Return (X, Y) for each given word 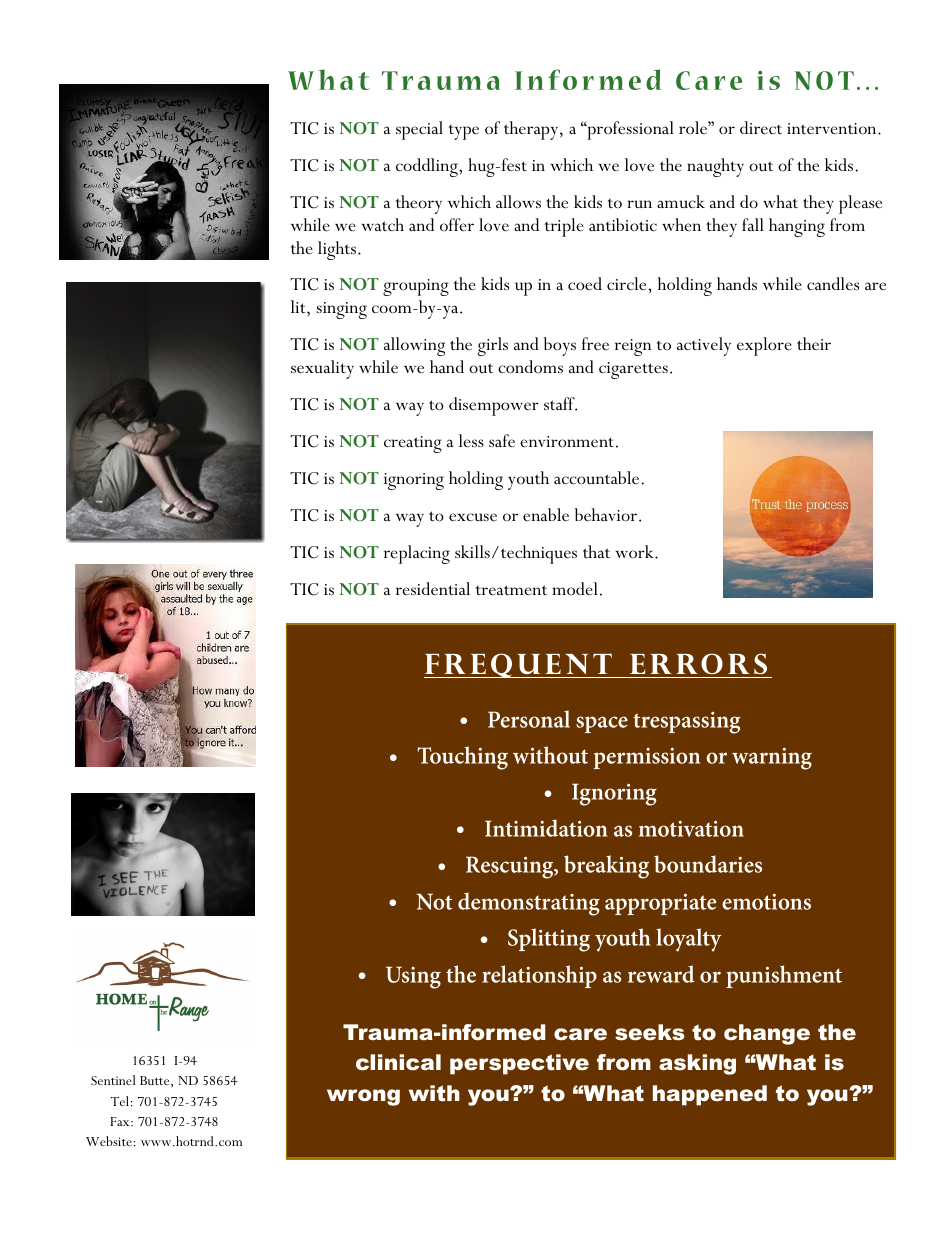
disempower (494, 406)
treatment (511, 590)
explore (764, 346)
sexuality (322, 369)
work (635, 551)
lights (337, 250)
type (464, 132)
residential (433, 589)
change (767, 1034)
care (580, 1034)
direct (761, 127)
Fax (121, 1121)
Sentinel (113, 1080)
